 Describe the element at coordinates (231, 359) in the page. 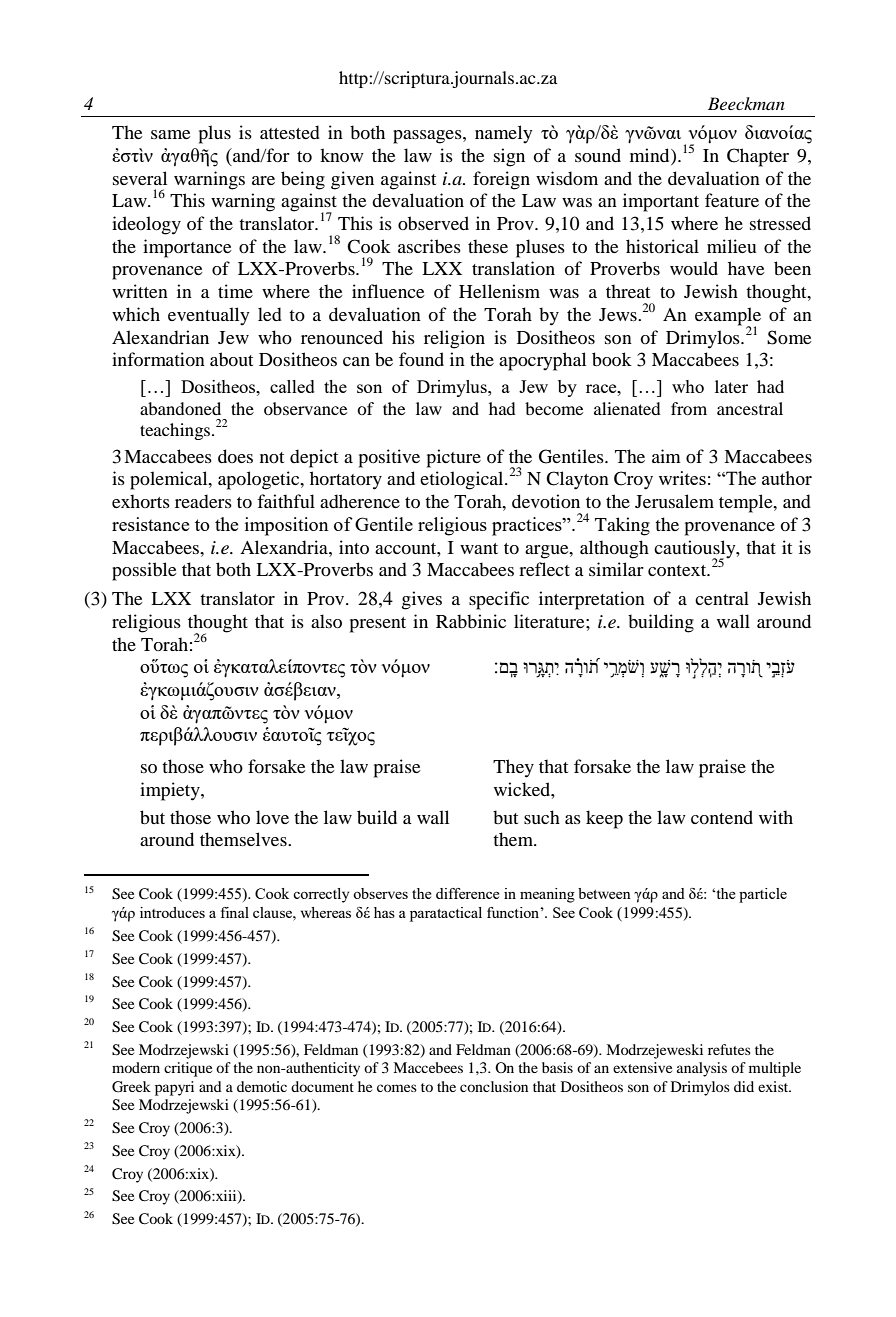

I see `about` at that location.
